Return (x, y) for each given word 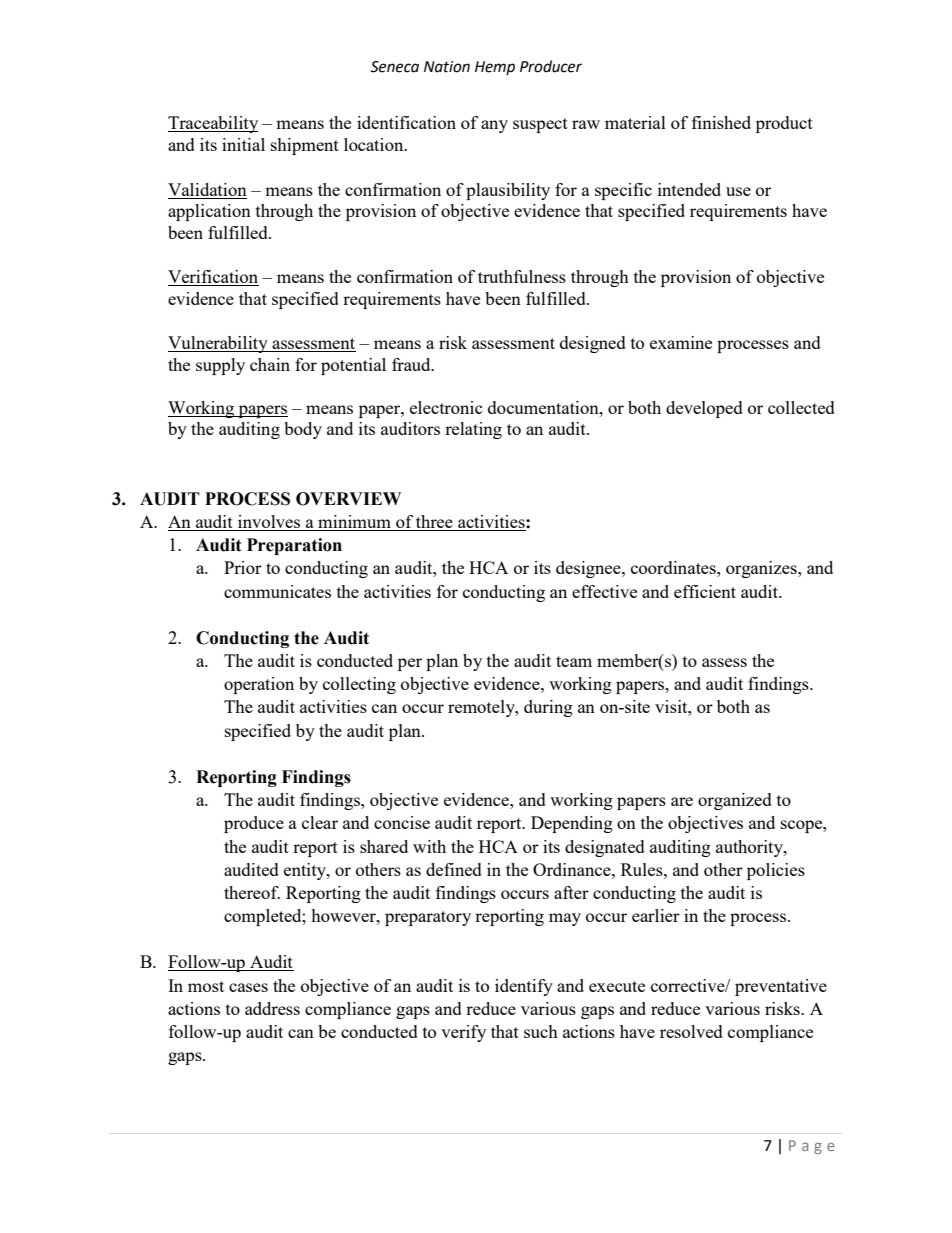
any (494, 126)
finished (721, 122)
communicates (277, 591)
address (272, 1008)
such (541, 1031)
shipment (305, 146)
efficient (705, 591)
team (574, 661)
